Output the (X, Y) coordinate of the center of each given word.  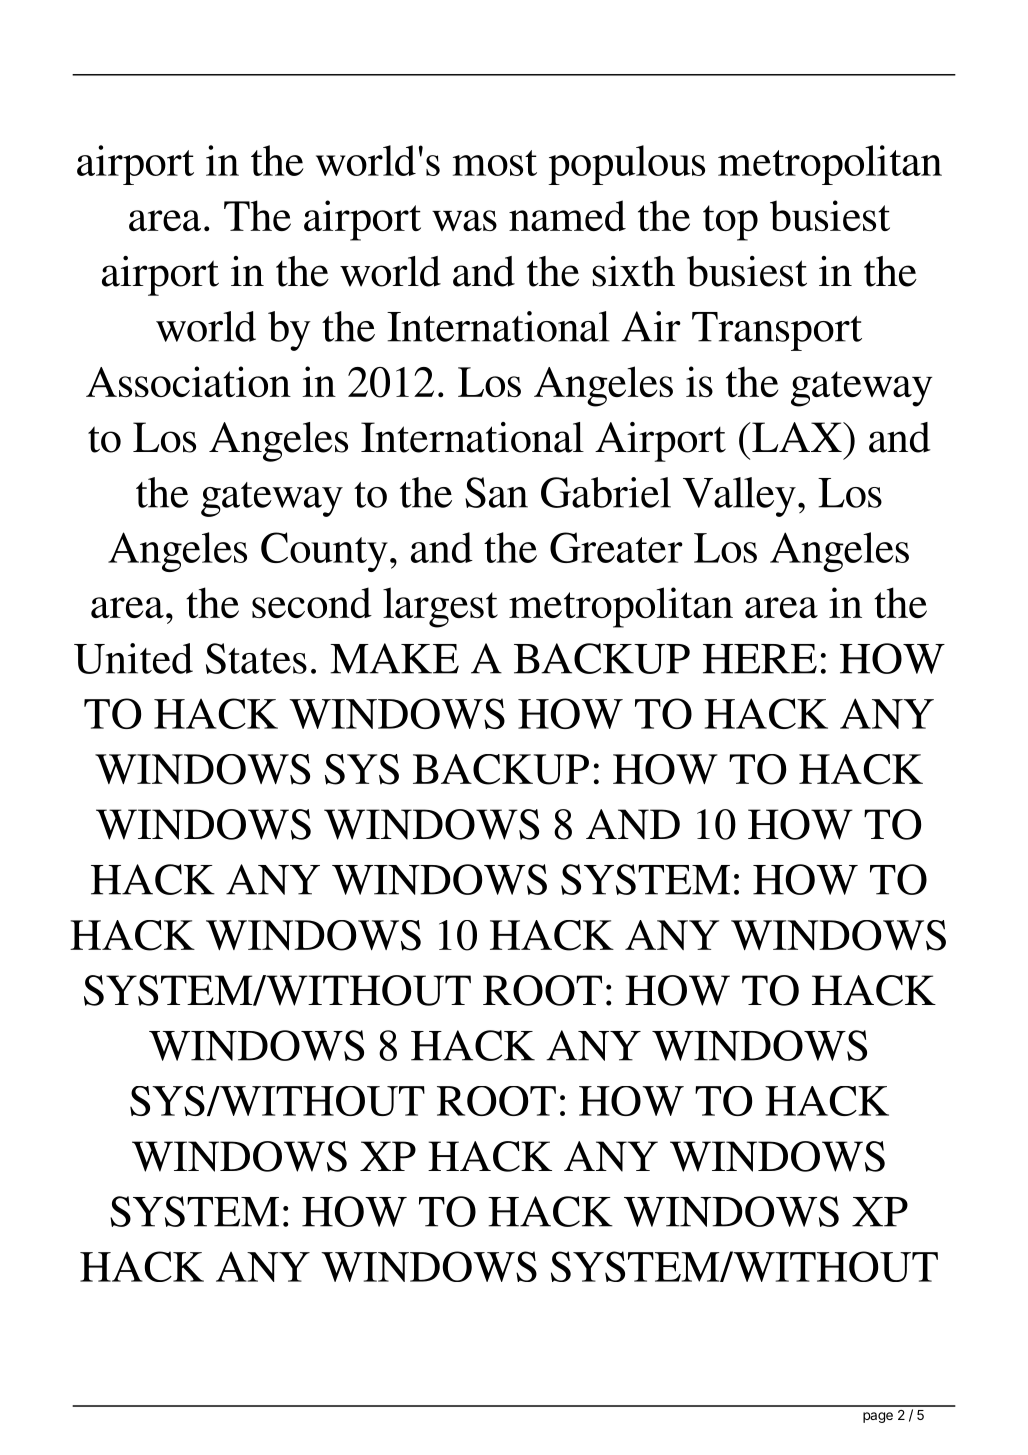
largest (440, 607)
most (495, 163)
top (730, 223)
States (256, 658)
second (312, 602)
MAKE (394, 658)
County (324, 552)
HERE (760, 659)
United (133, 658)
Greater (616, 547)
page (878, 1417)
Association (188, 381)
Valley (739, 497)
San (496, 492)
